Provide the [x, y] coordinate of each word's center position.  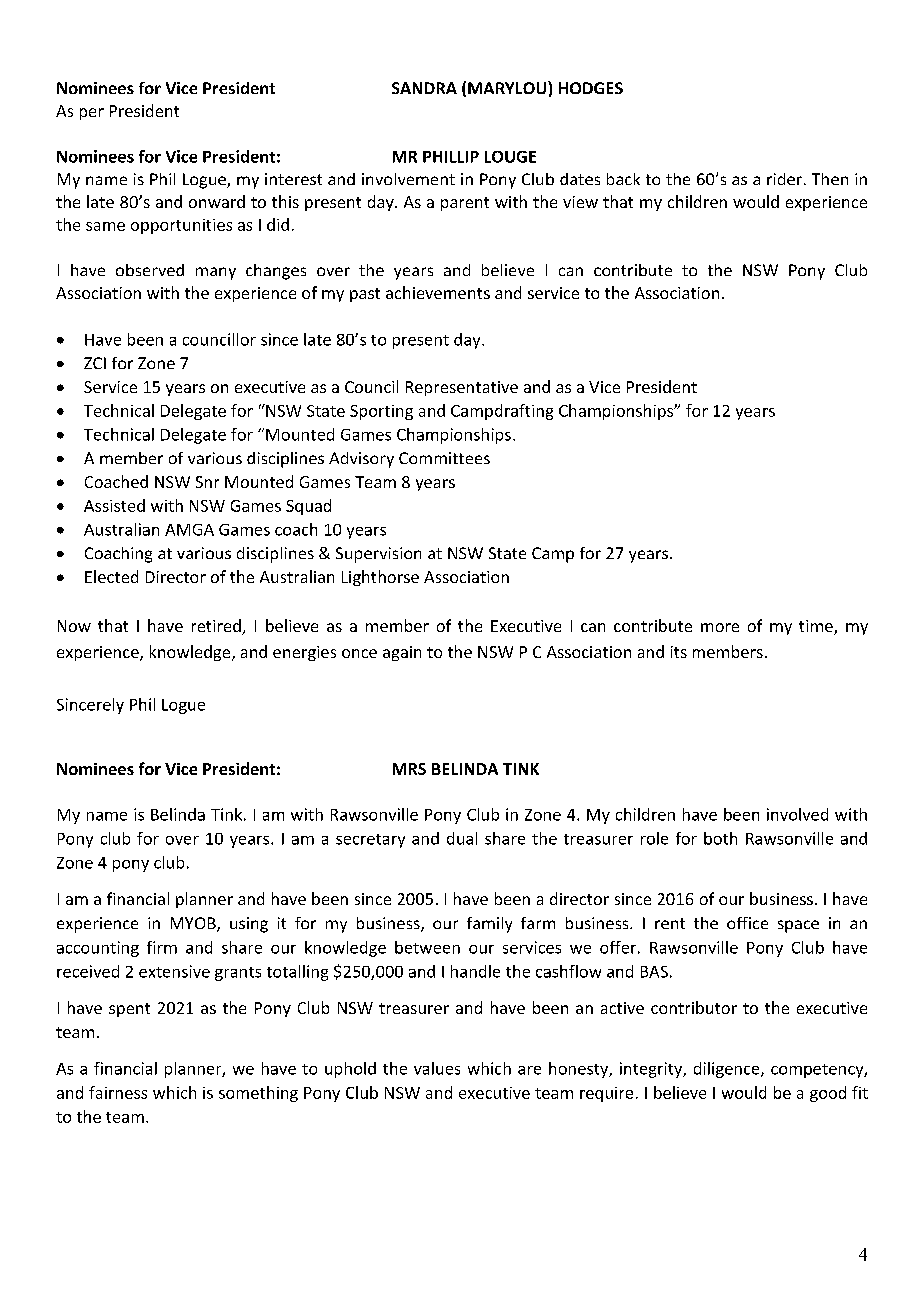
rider [784, 179]
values [437, 1068]
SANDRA [424, 88]
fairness [118, 1092]
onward [217, 201]
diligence [728, 1070]
